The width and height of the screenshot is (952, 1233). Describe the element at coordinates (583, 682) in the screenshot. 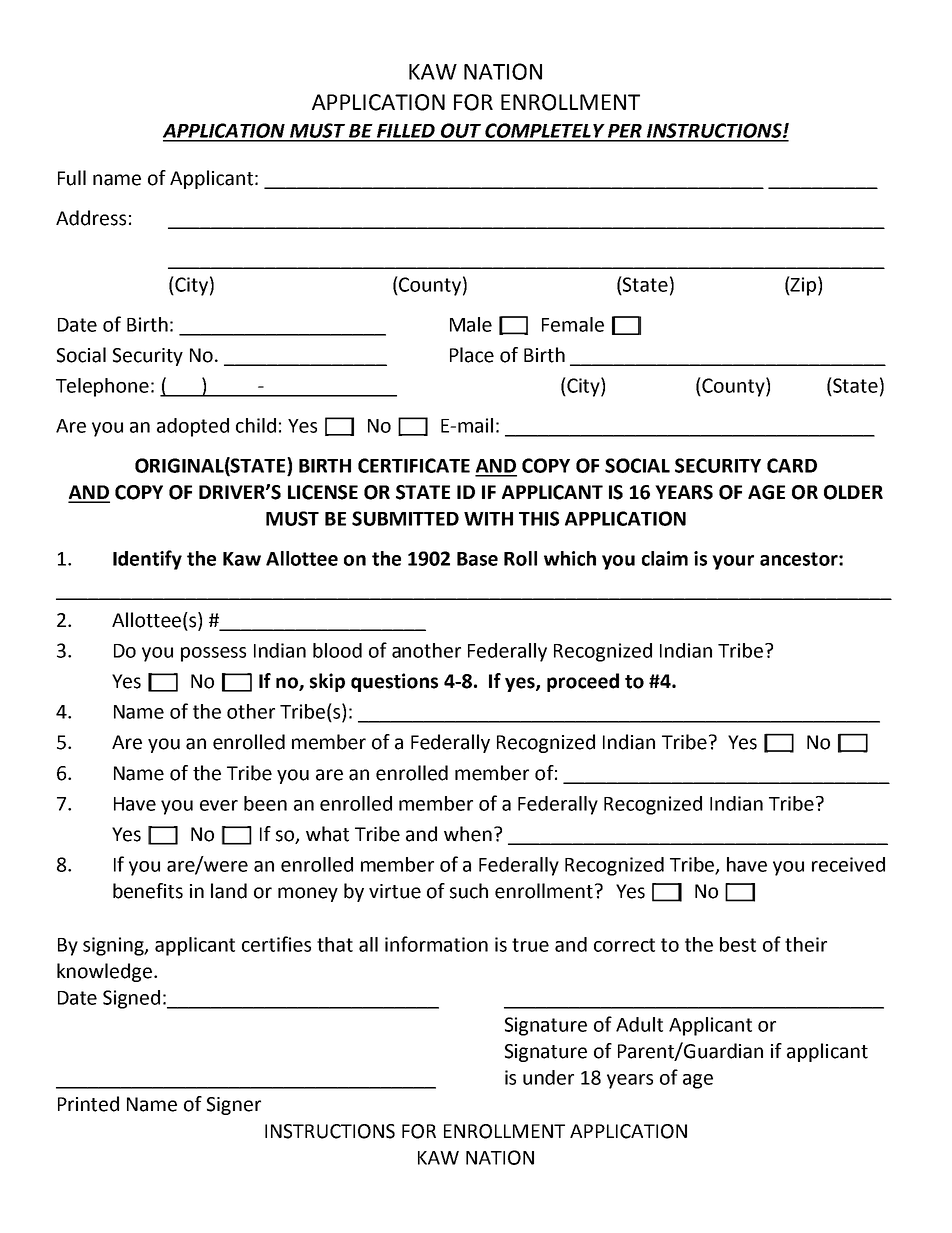

I see `proceed` at that location.
